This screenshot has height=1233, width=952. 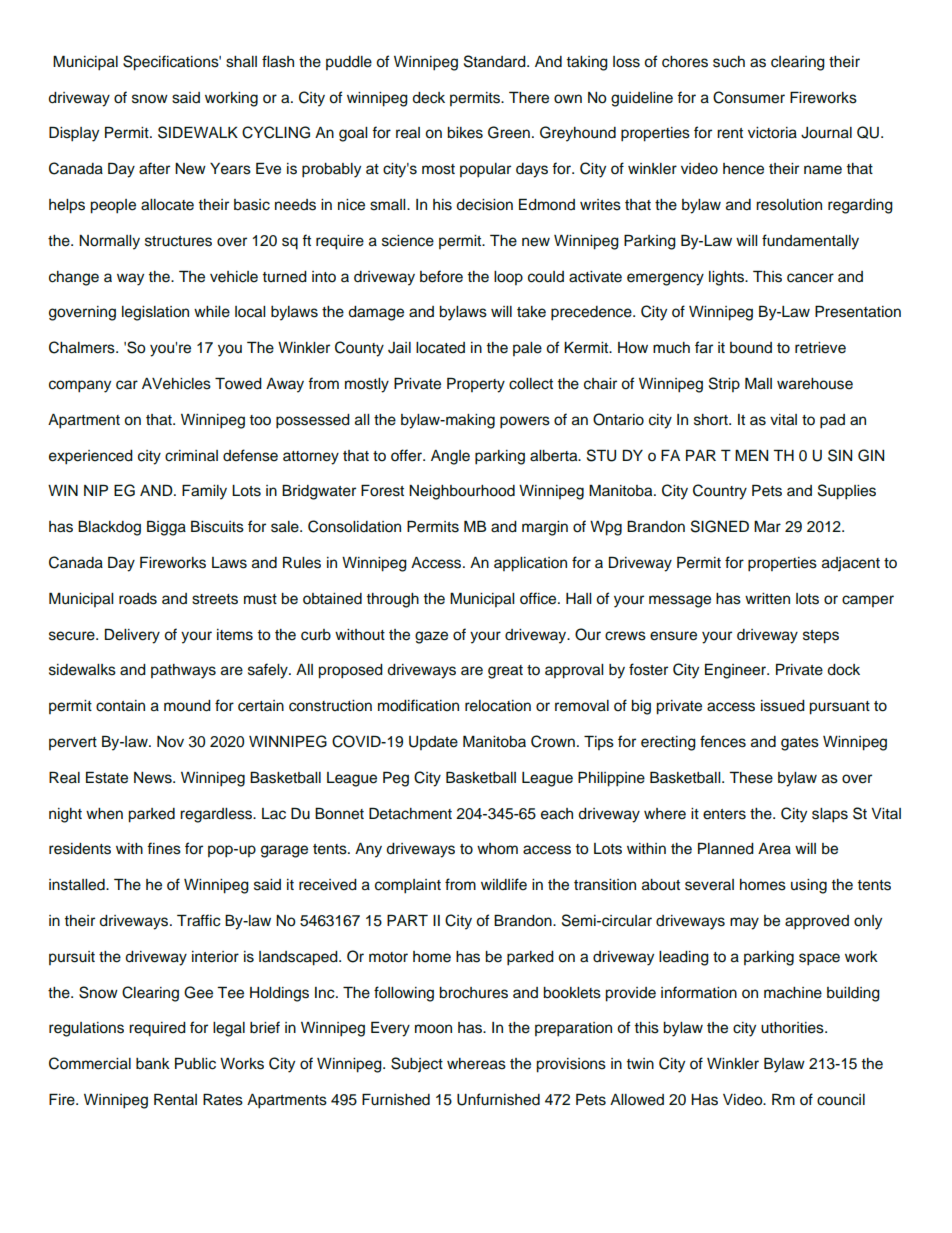 What do you see at coordinates (712, 420) in the screenshot?
I see `short` at bounding box center [712, 420].
